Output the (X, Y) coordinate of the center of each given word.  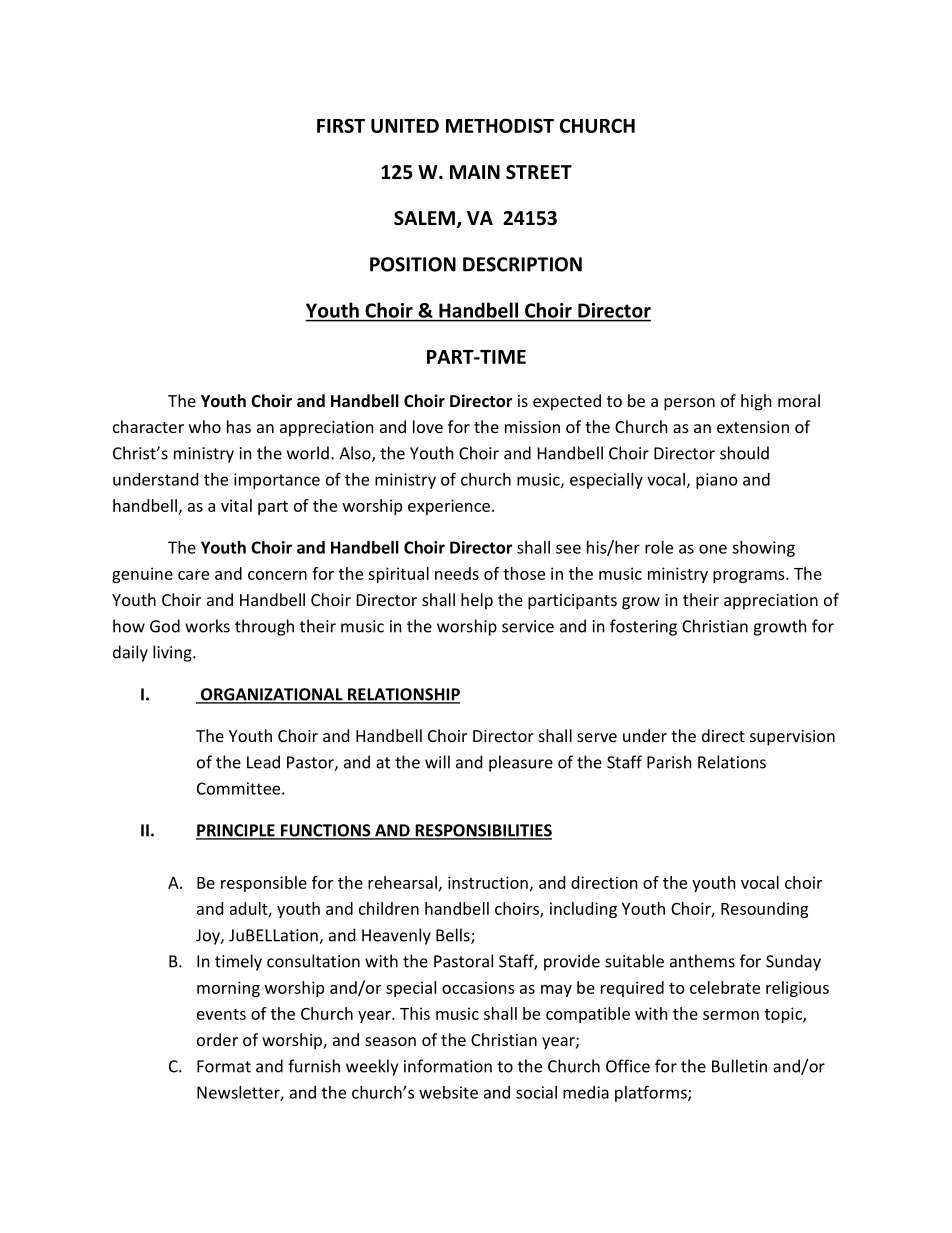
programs (750, 577)
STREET (539, 172)
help (477, 601)
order (217, 1039)
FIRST (341, 125)
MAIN (475, 172)
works (207, 626)
